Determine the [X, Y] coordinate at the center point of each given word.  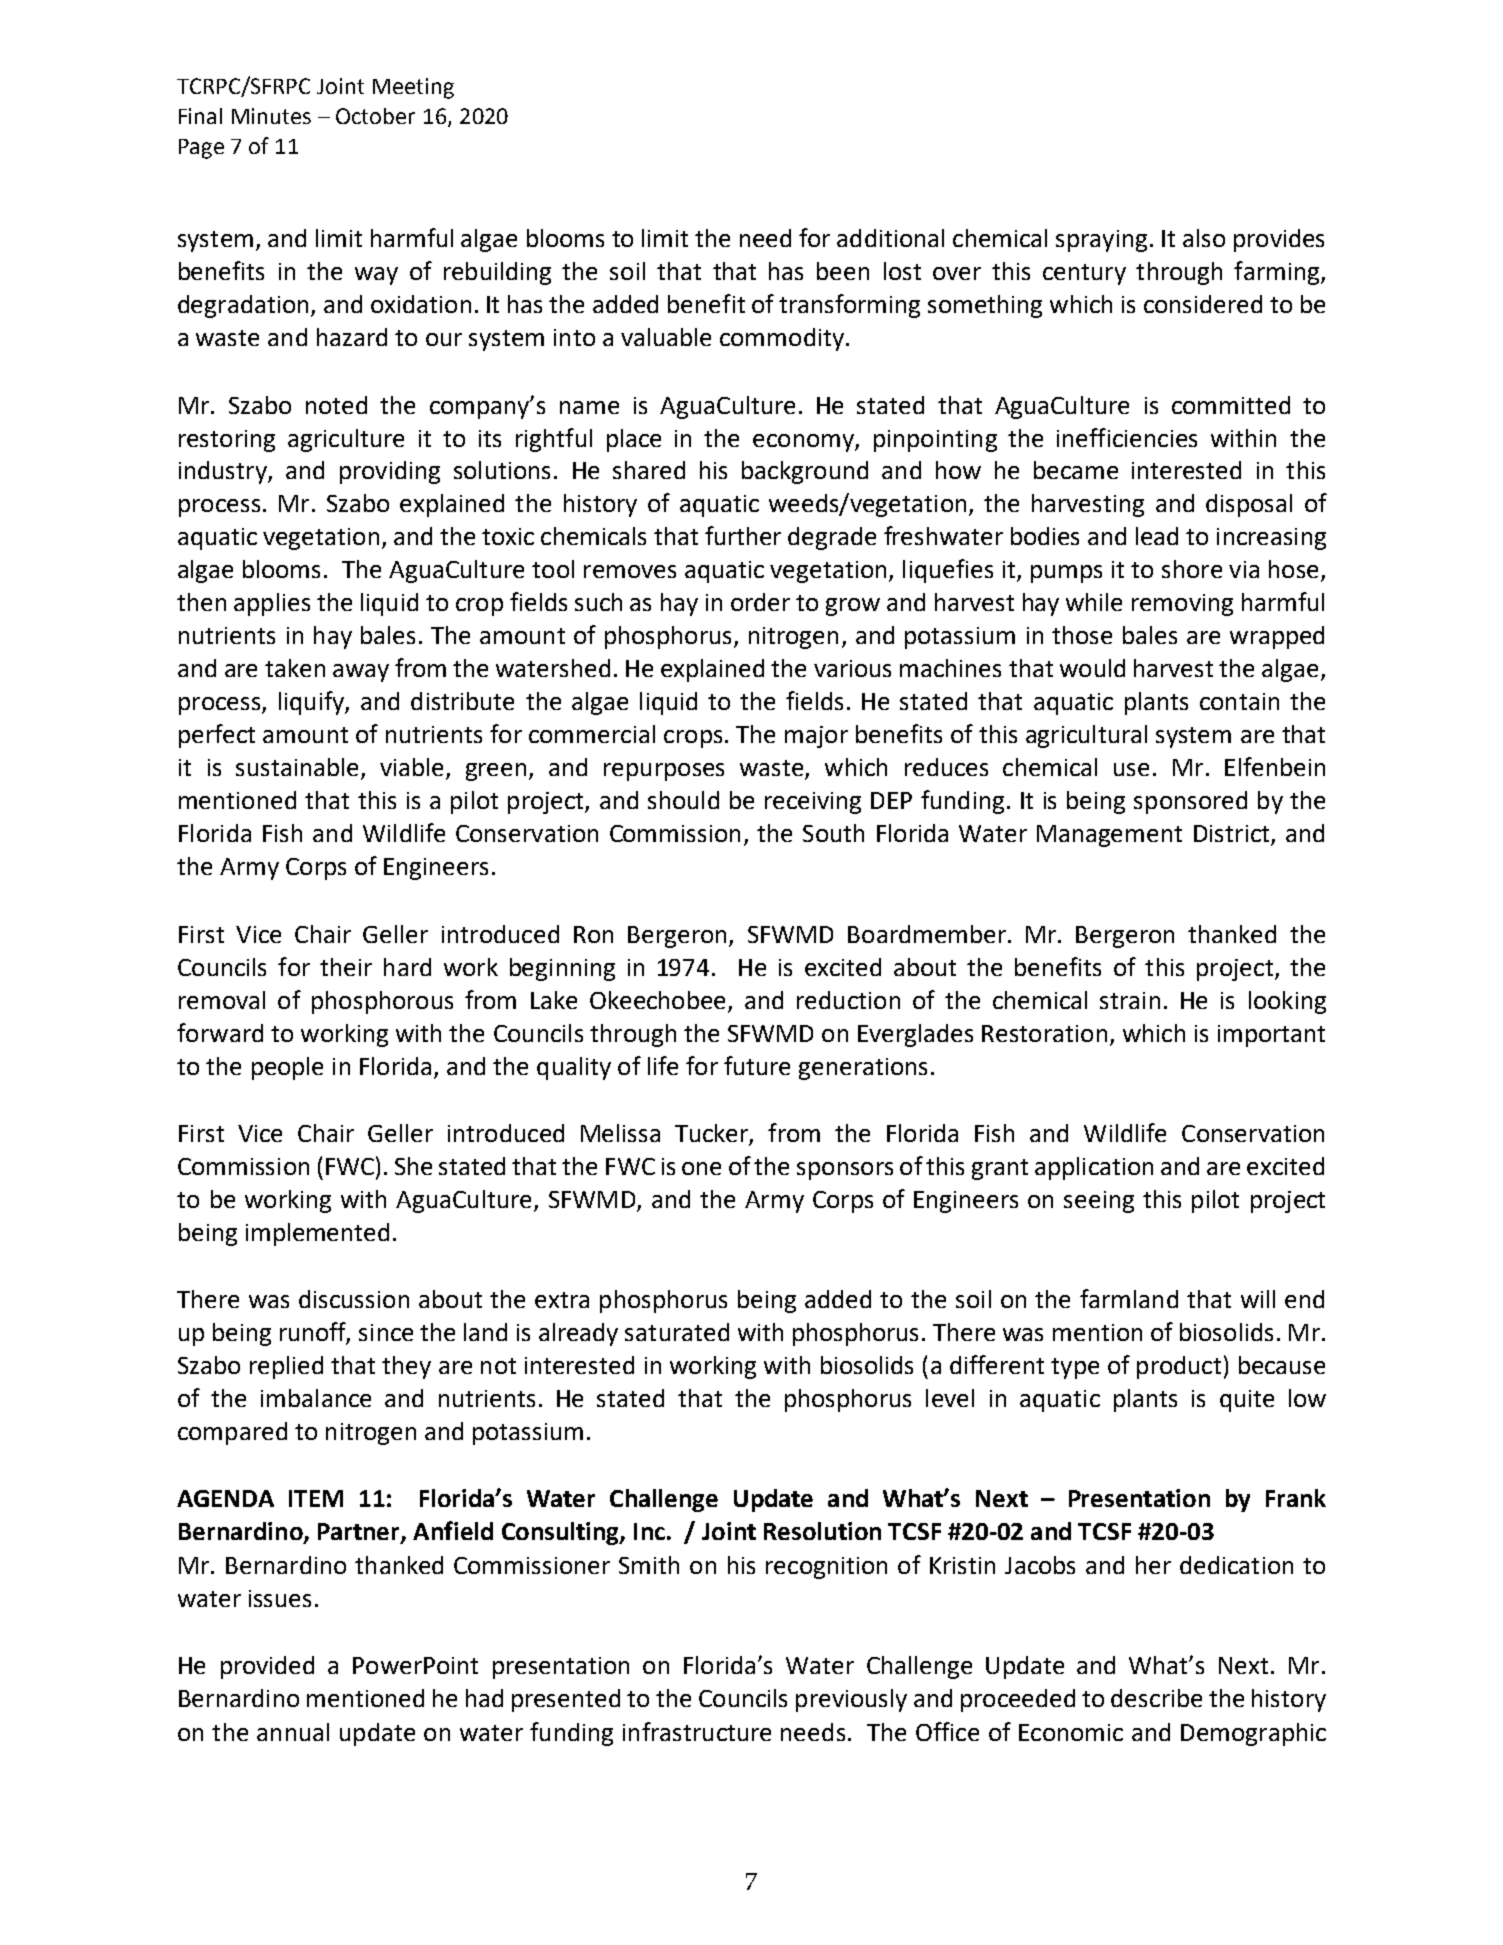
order [760, 602]
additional [890, 238]
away [361, 673]
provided [267, 1667]
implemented [317, 1234]
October [375, 116]
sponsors [845, 1171]
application [1094, 1168]
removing [1182, 605]
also [1204, 238]
